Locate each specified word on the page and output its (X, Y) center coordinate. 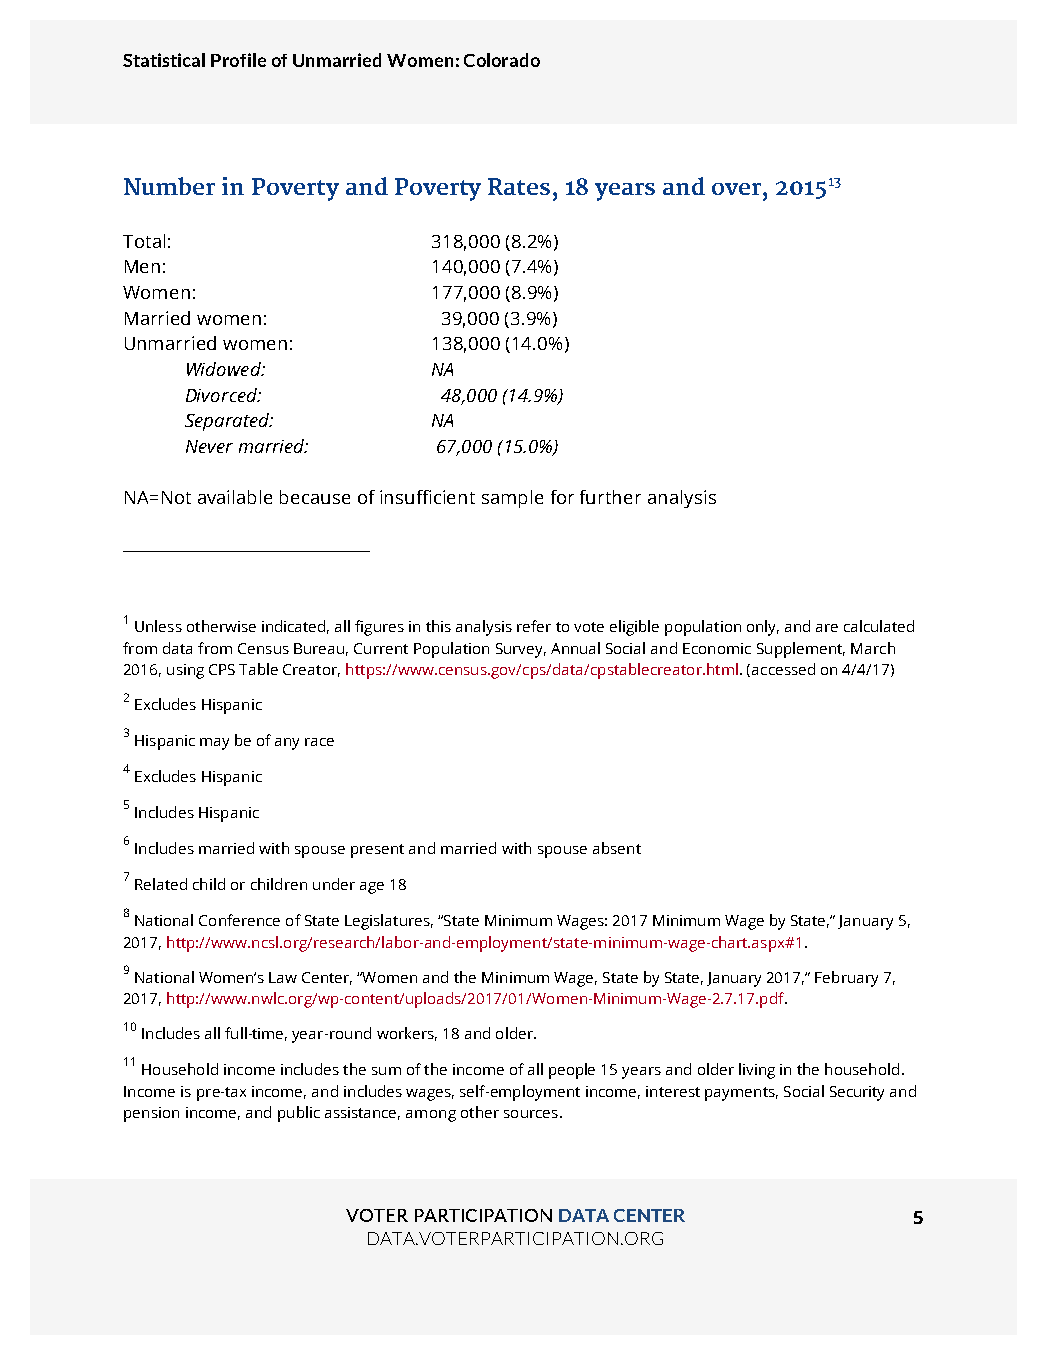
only (763, 628)
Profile (238, 60)
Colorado (502, 60)
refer (534, 626)
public (299, 1114)
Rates (519, 186)
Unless (158, 626)
